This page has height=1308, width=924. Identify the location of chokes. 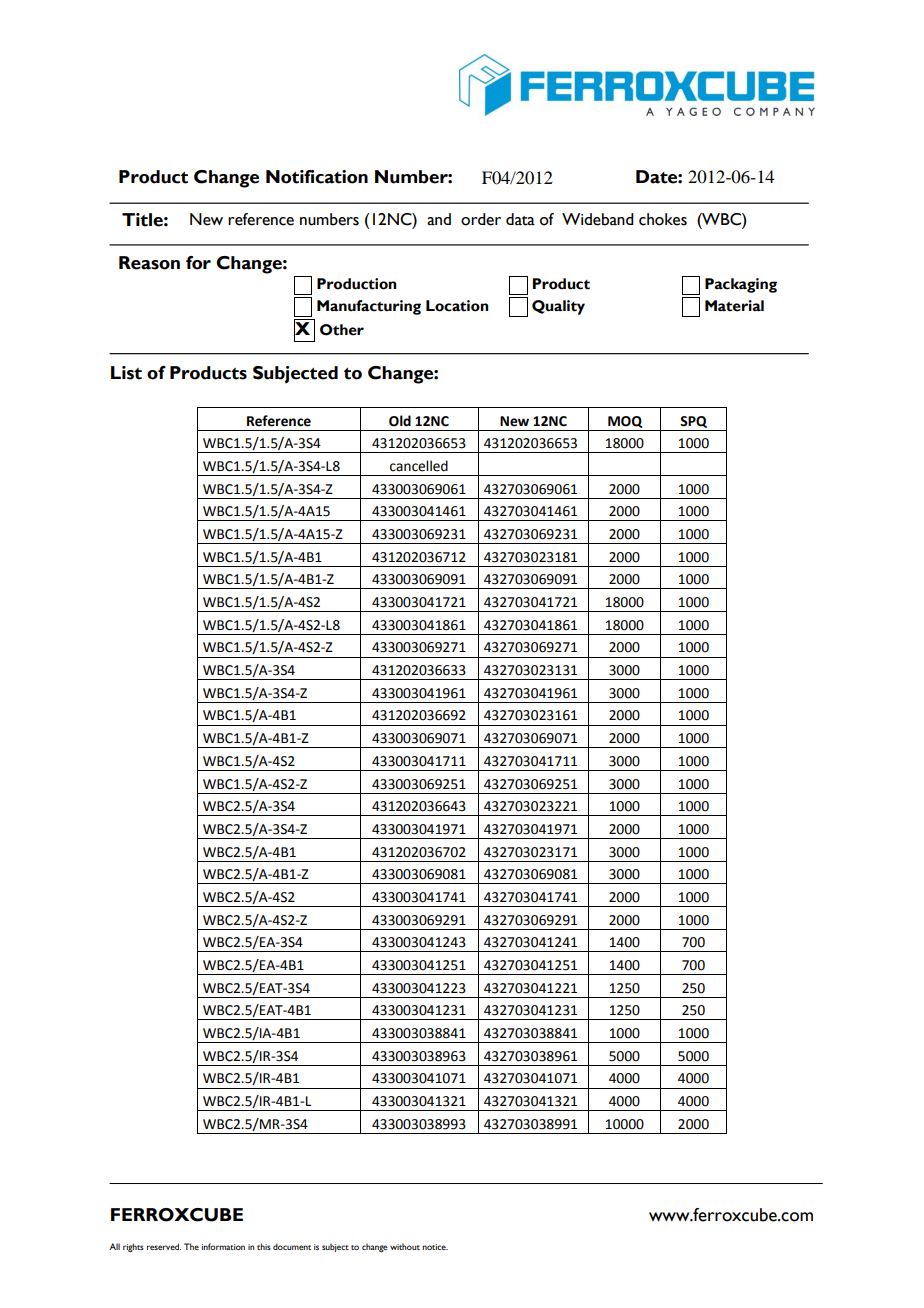
(663, 219).
